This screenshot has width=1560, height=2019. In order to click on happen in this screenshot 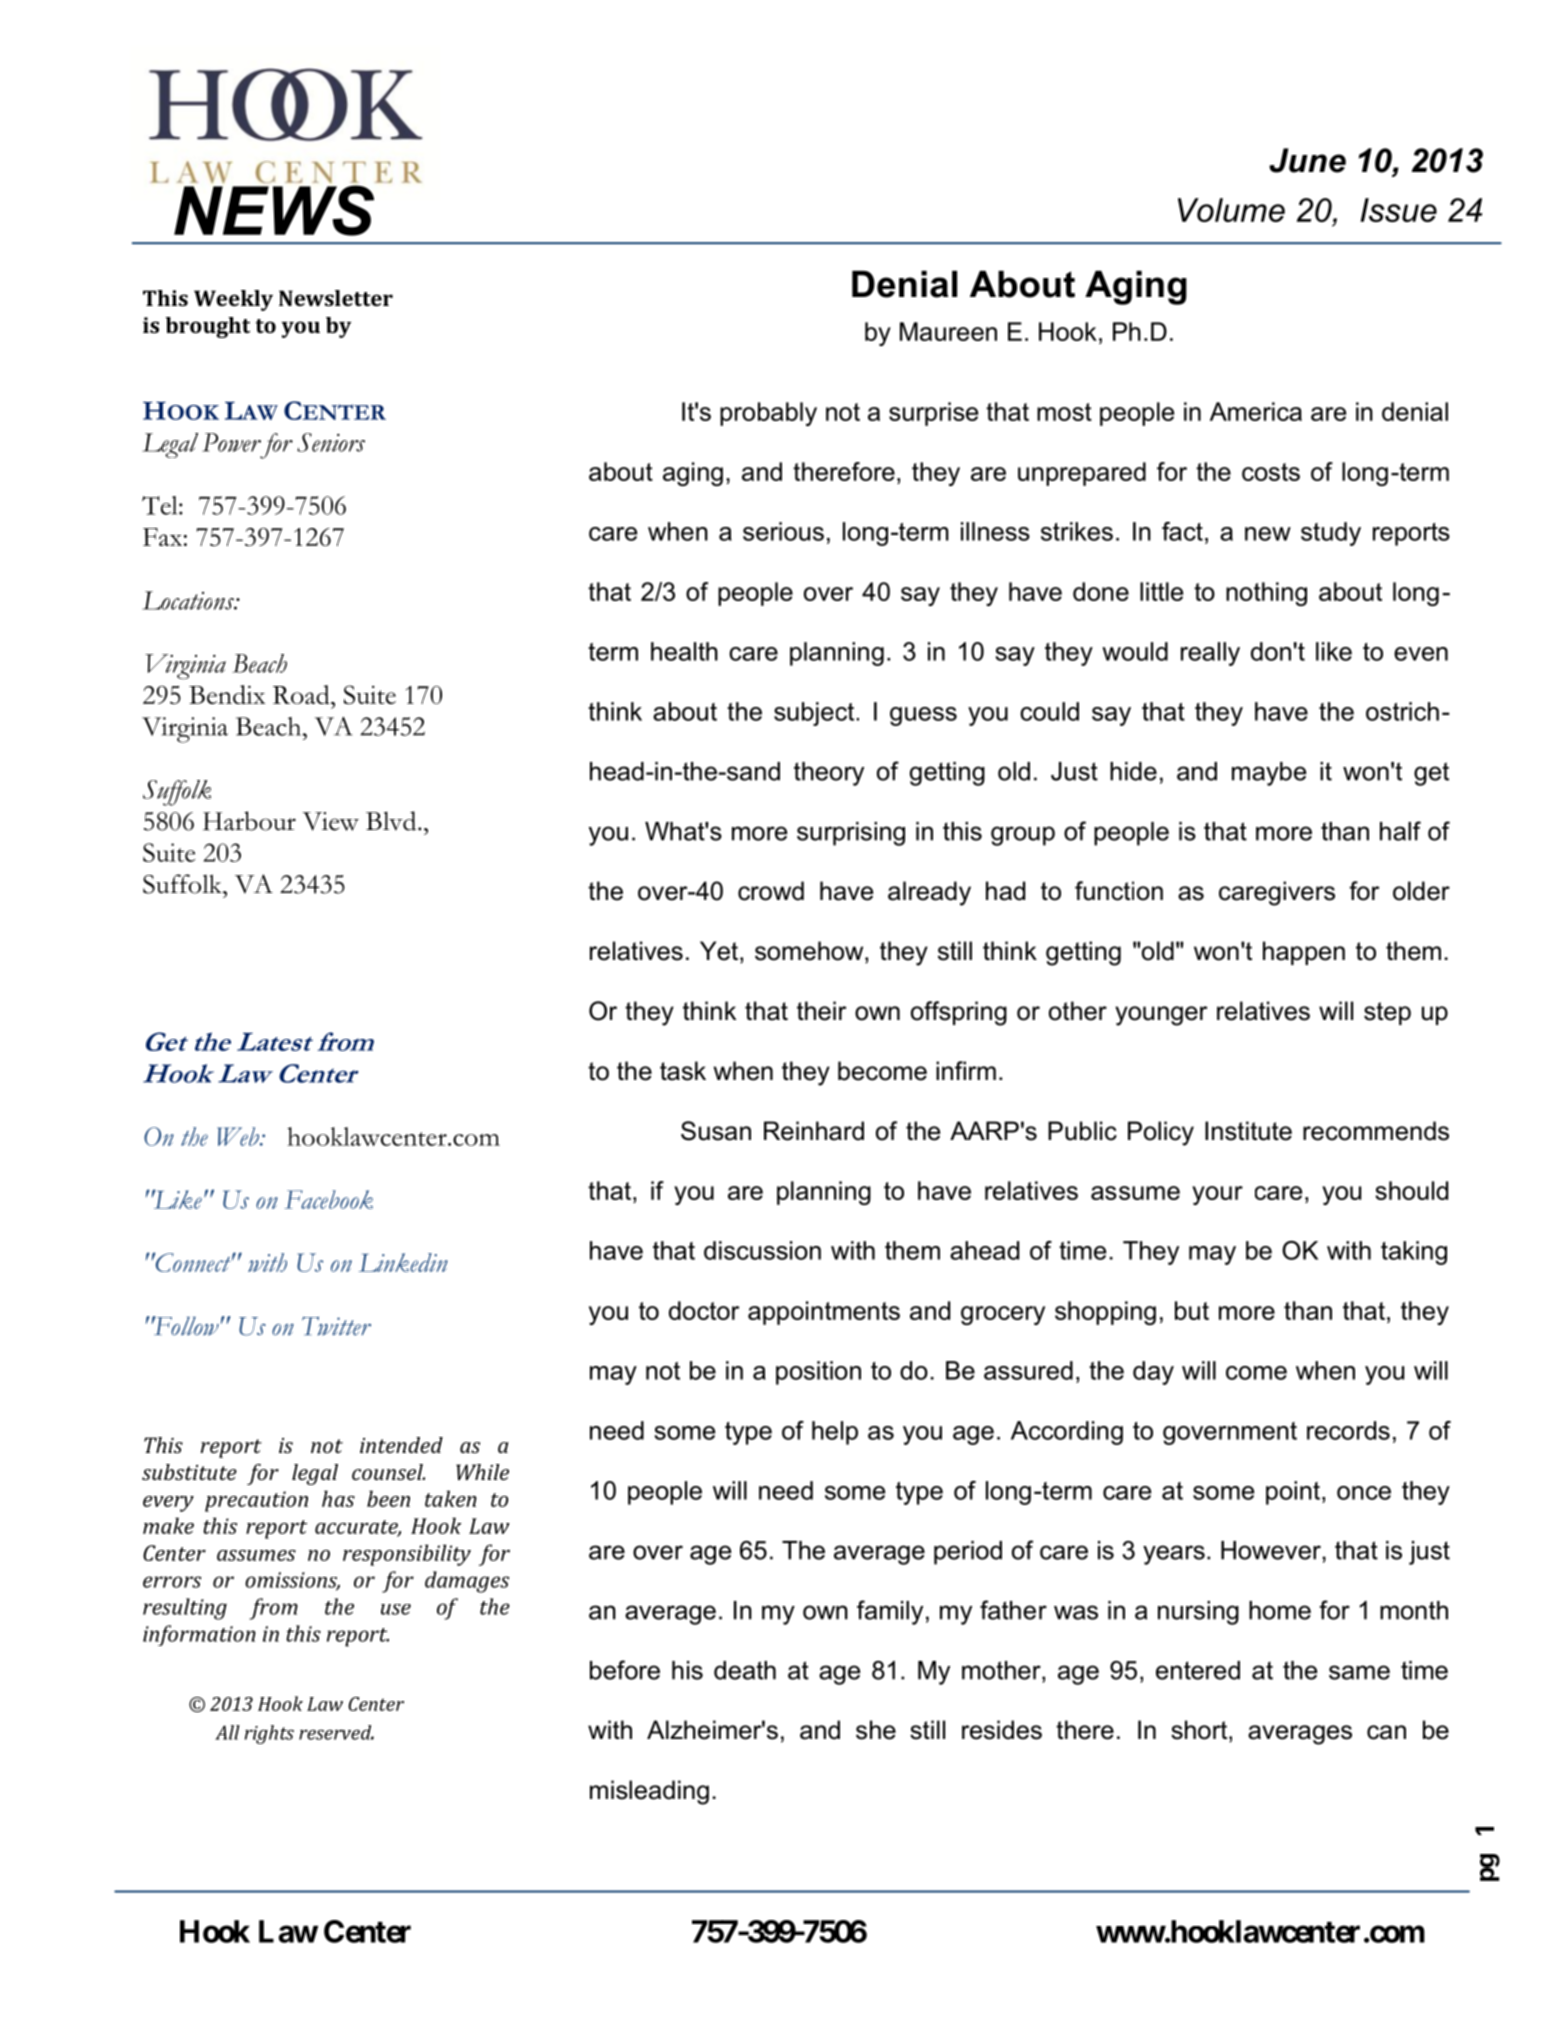, I will do `click(1304, 953)`.
